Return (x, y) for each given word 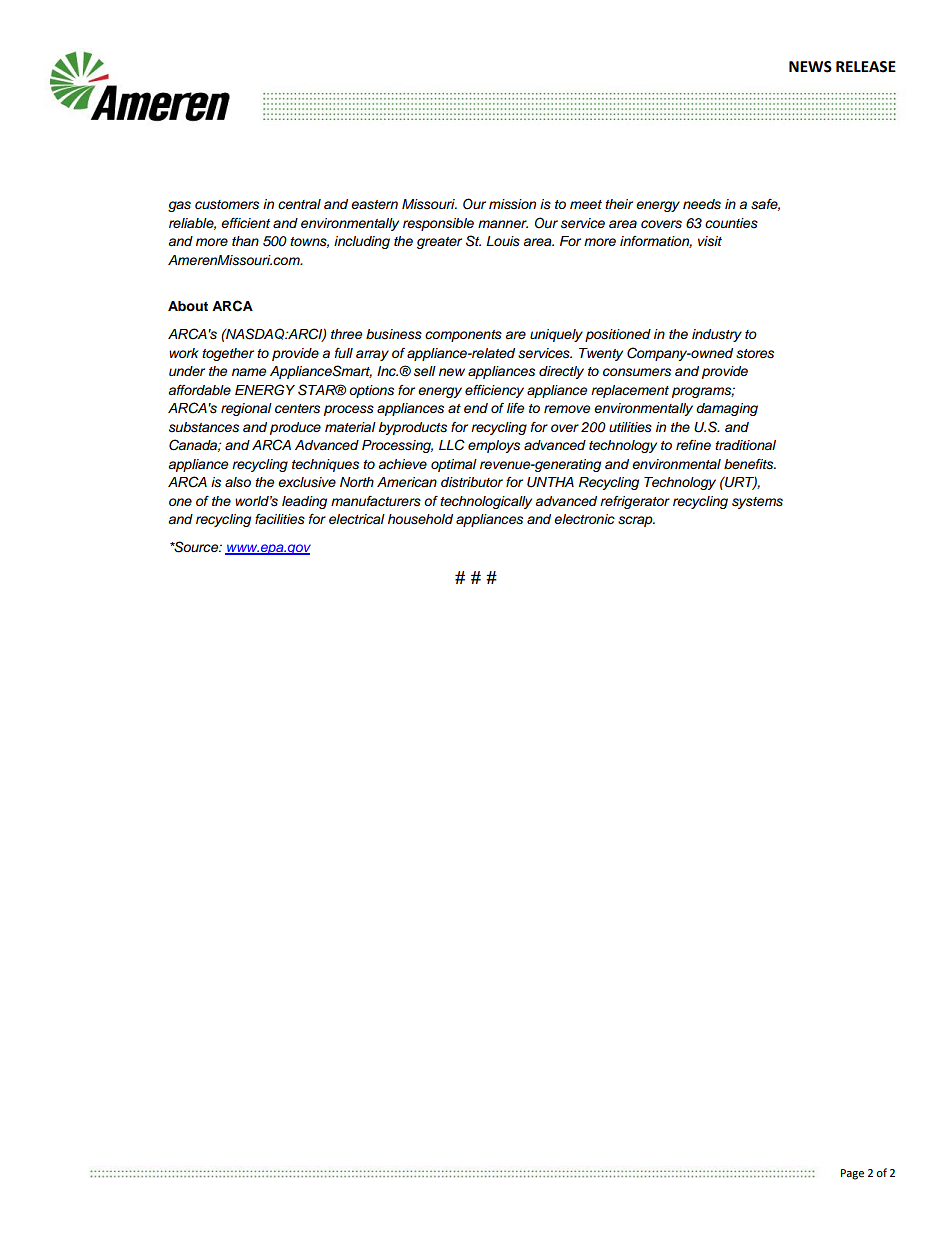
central (299, 204)
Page (852, 1174)
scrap (636, 521)
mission (512, 204)
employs (494, 446)
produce (295, 428)
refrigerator (635, 502)
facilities (280, 519)
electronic (584, 519)
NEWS (810, 67)
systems (757, 503)
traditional (745, 445)
